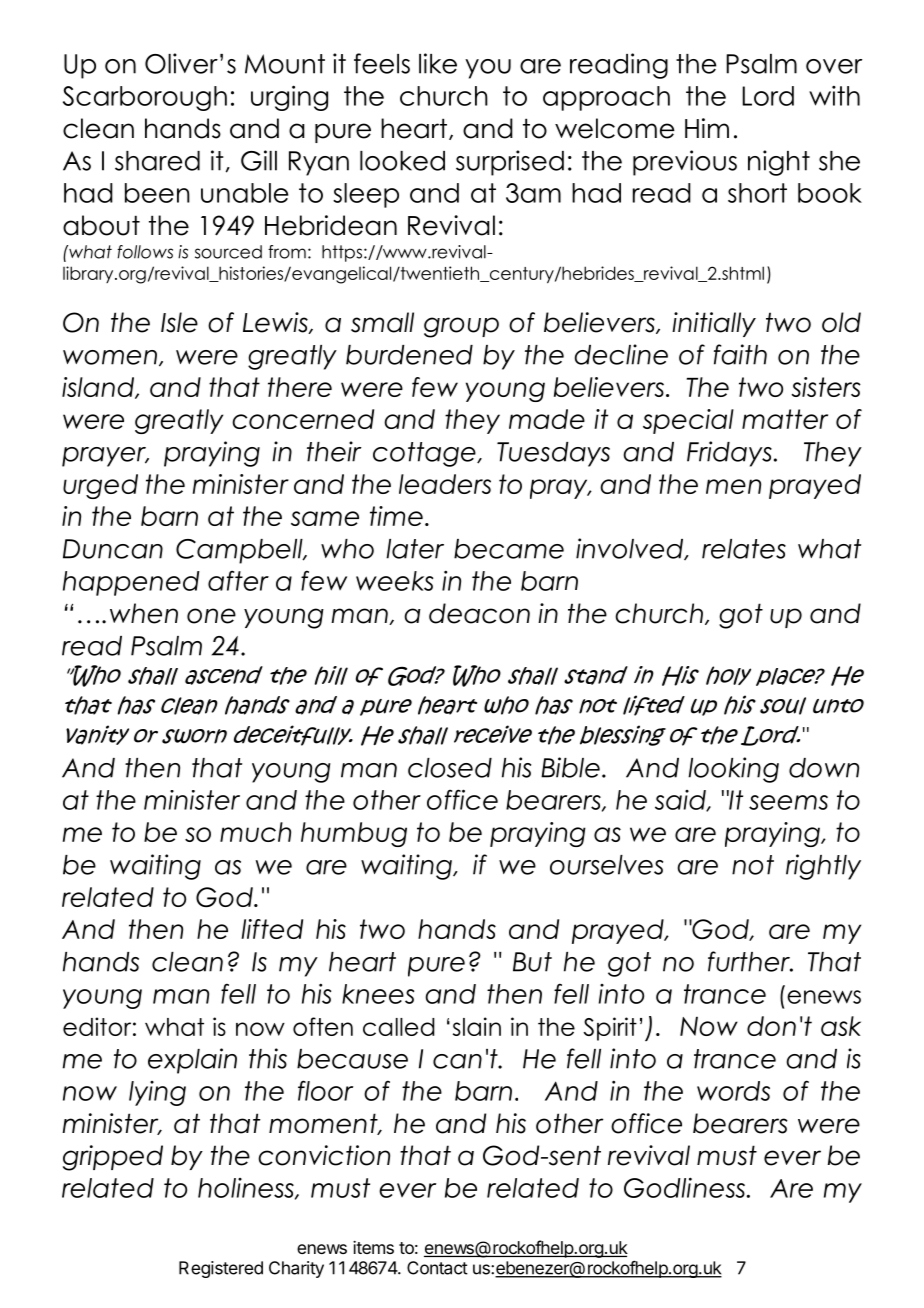 The image size is (924, 1308). I want to click on Registered, so click(221, 1269).
